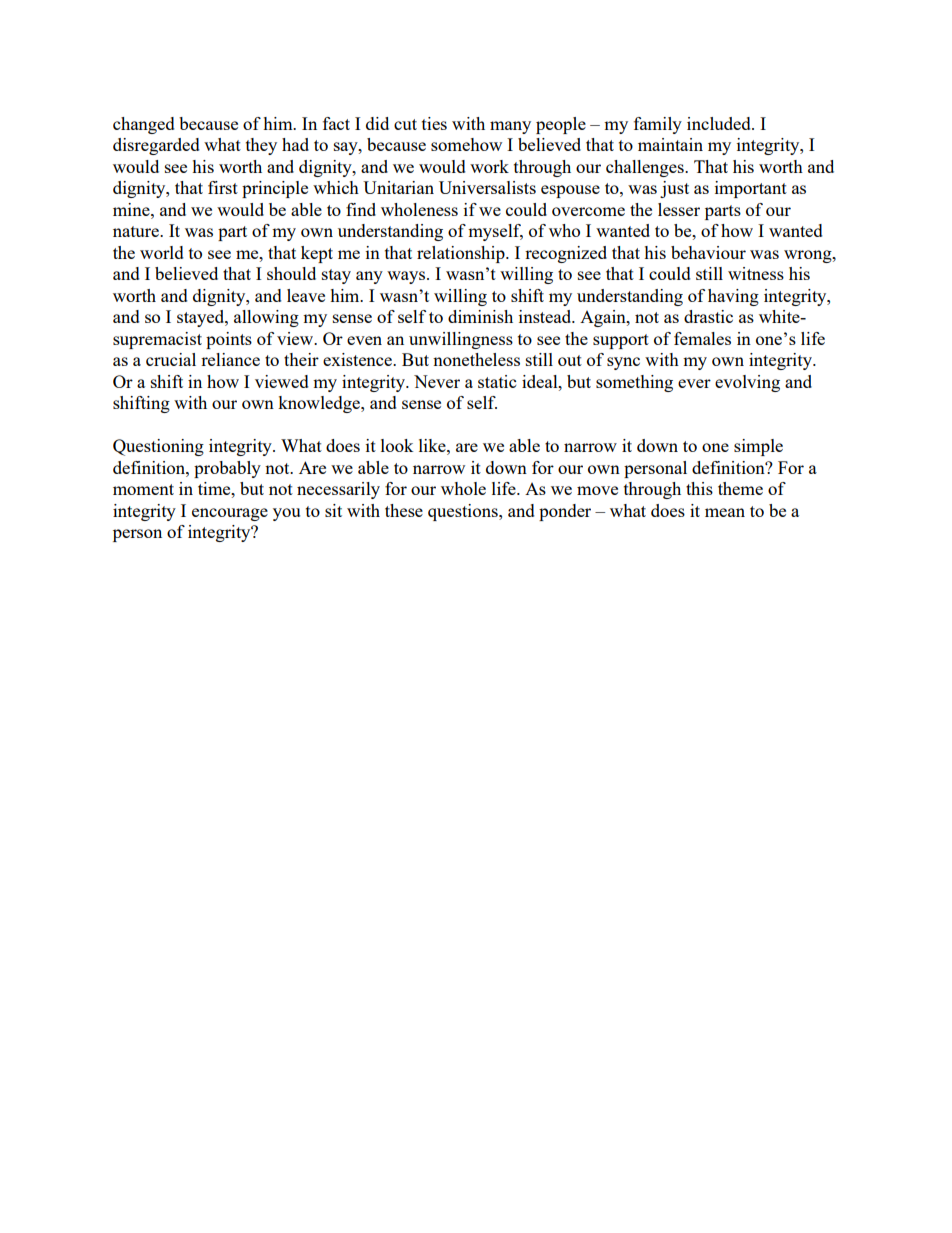 The image size is (952, 1233). I want to click on having, so click(733, 297).
